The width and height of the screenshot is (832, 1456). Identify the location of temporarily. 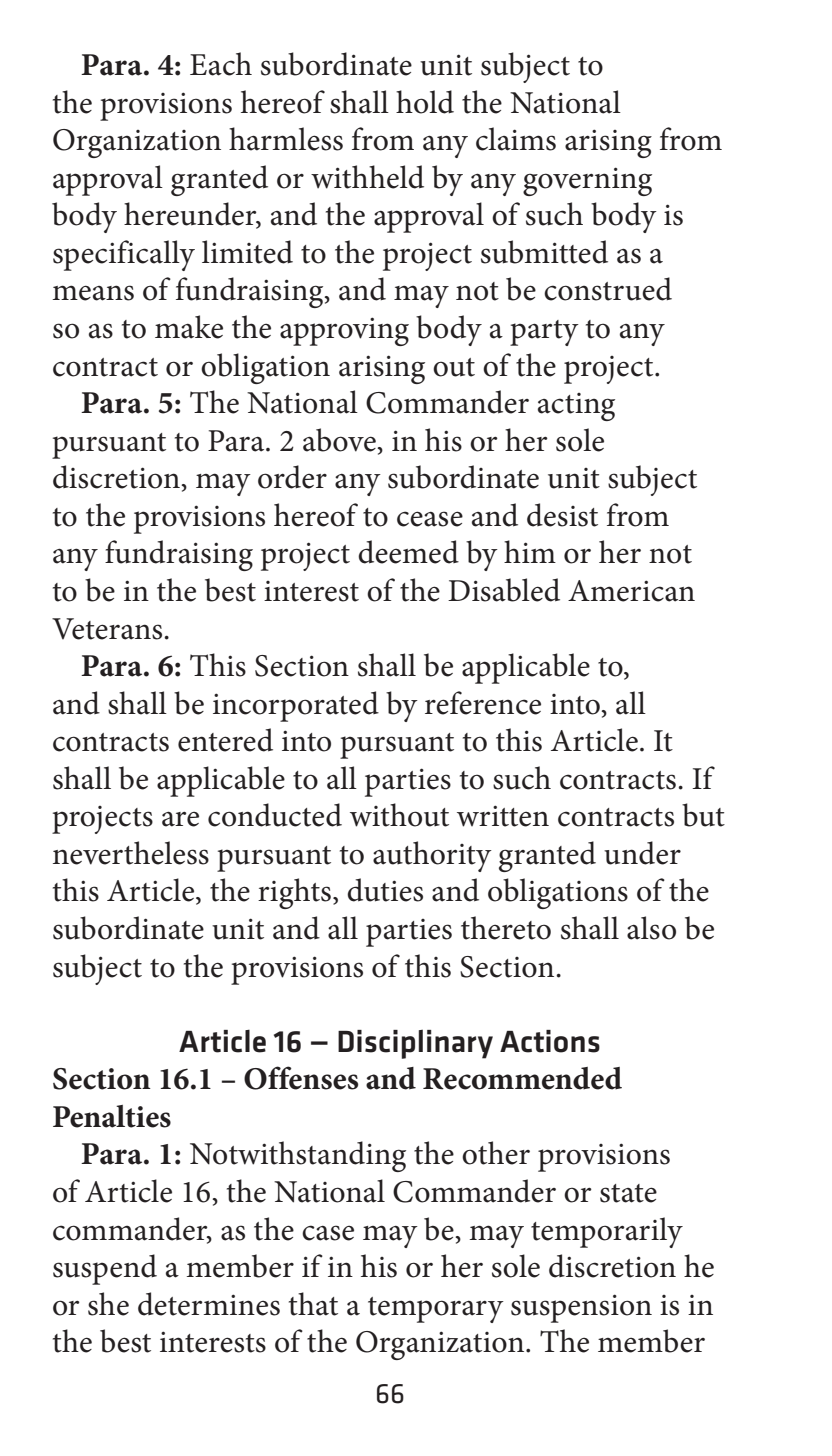
(607, 1232).
